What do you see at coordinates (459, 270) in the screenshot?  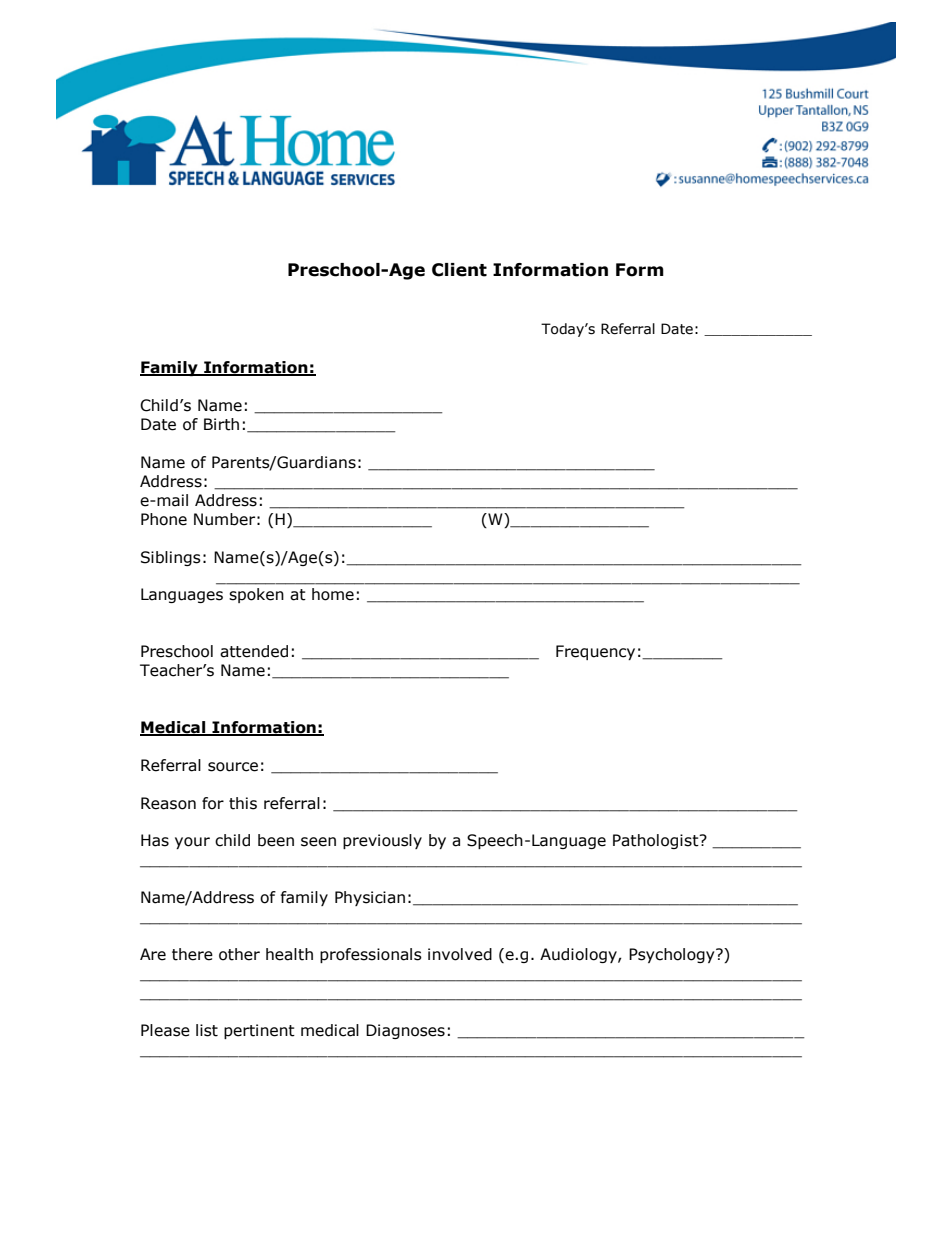 I see `Client` at bounding box center [459, 270].
